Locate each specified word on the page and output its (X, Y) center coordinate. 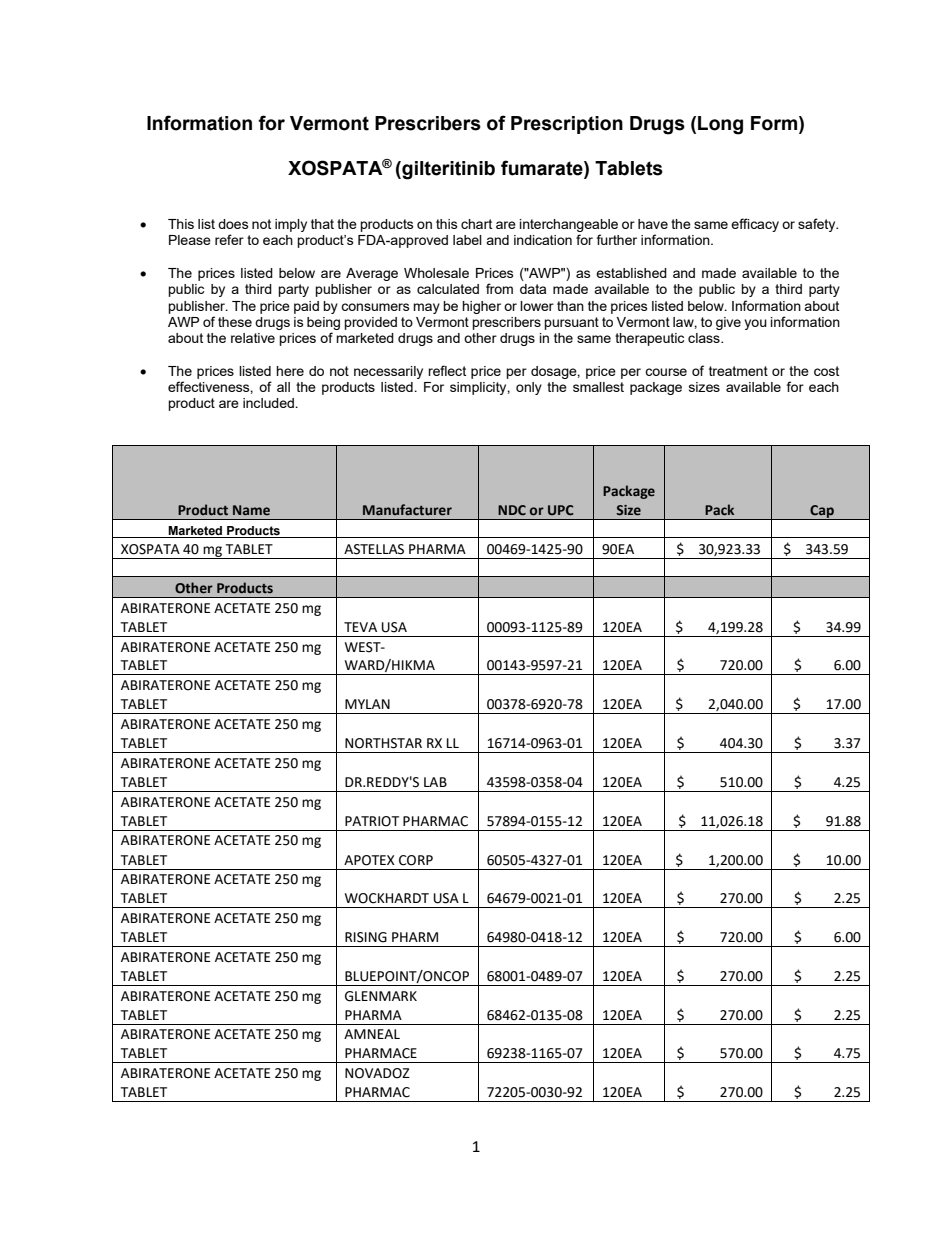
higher (481, 307)
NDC (512, 510)
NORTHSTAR (383, 743)
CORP (416, 860)
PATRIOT (372, 821)
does (233, 224)
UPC (561, 510)
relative (253, 338)
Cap (822, 512)
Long (720, 125)
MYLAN (367, 704)
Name (251, 510)
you (755, 324)
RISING (366, 937)
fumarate (543, 169)
